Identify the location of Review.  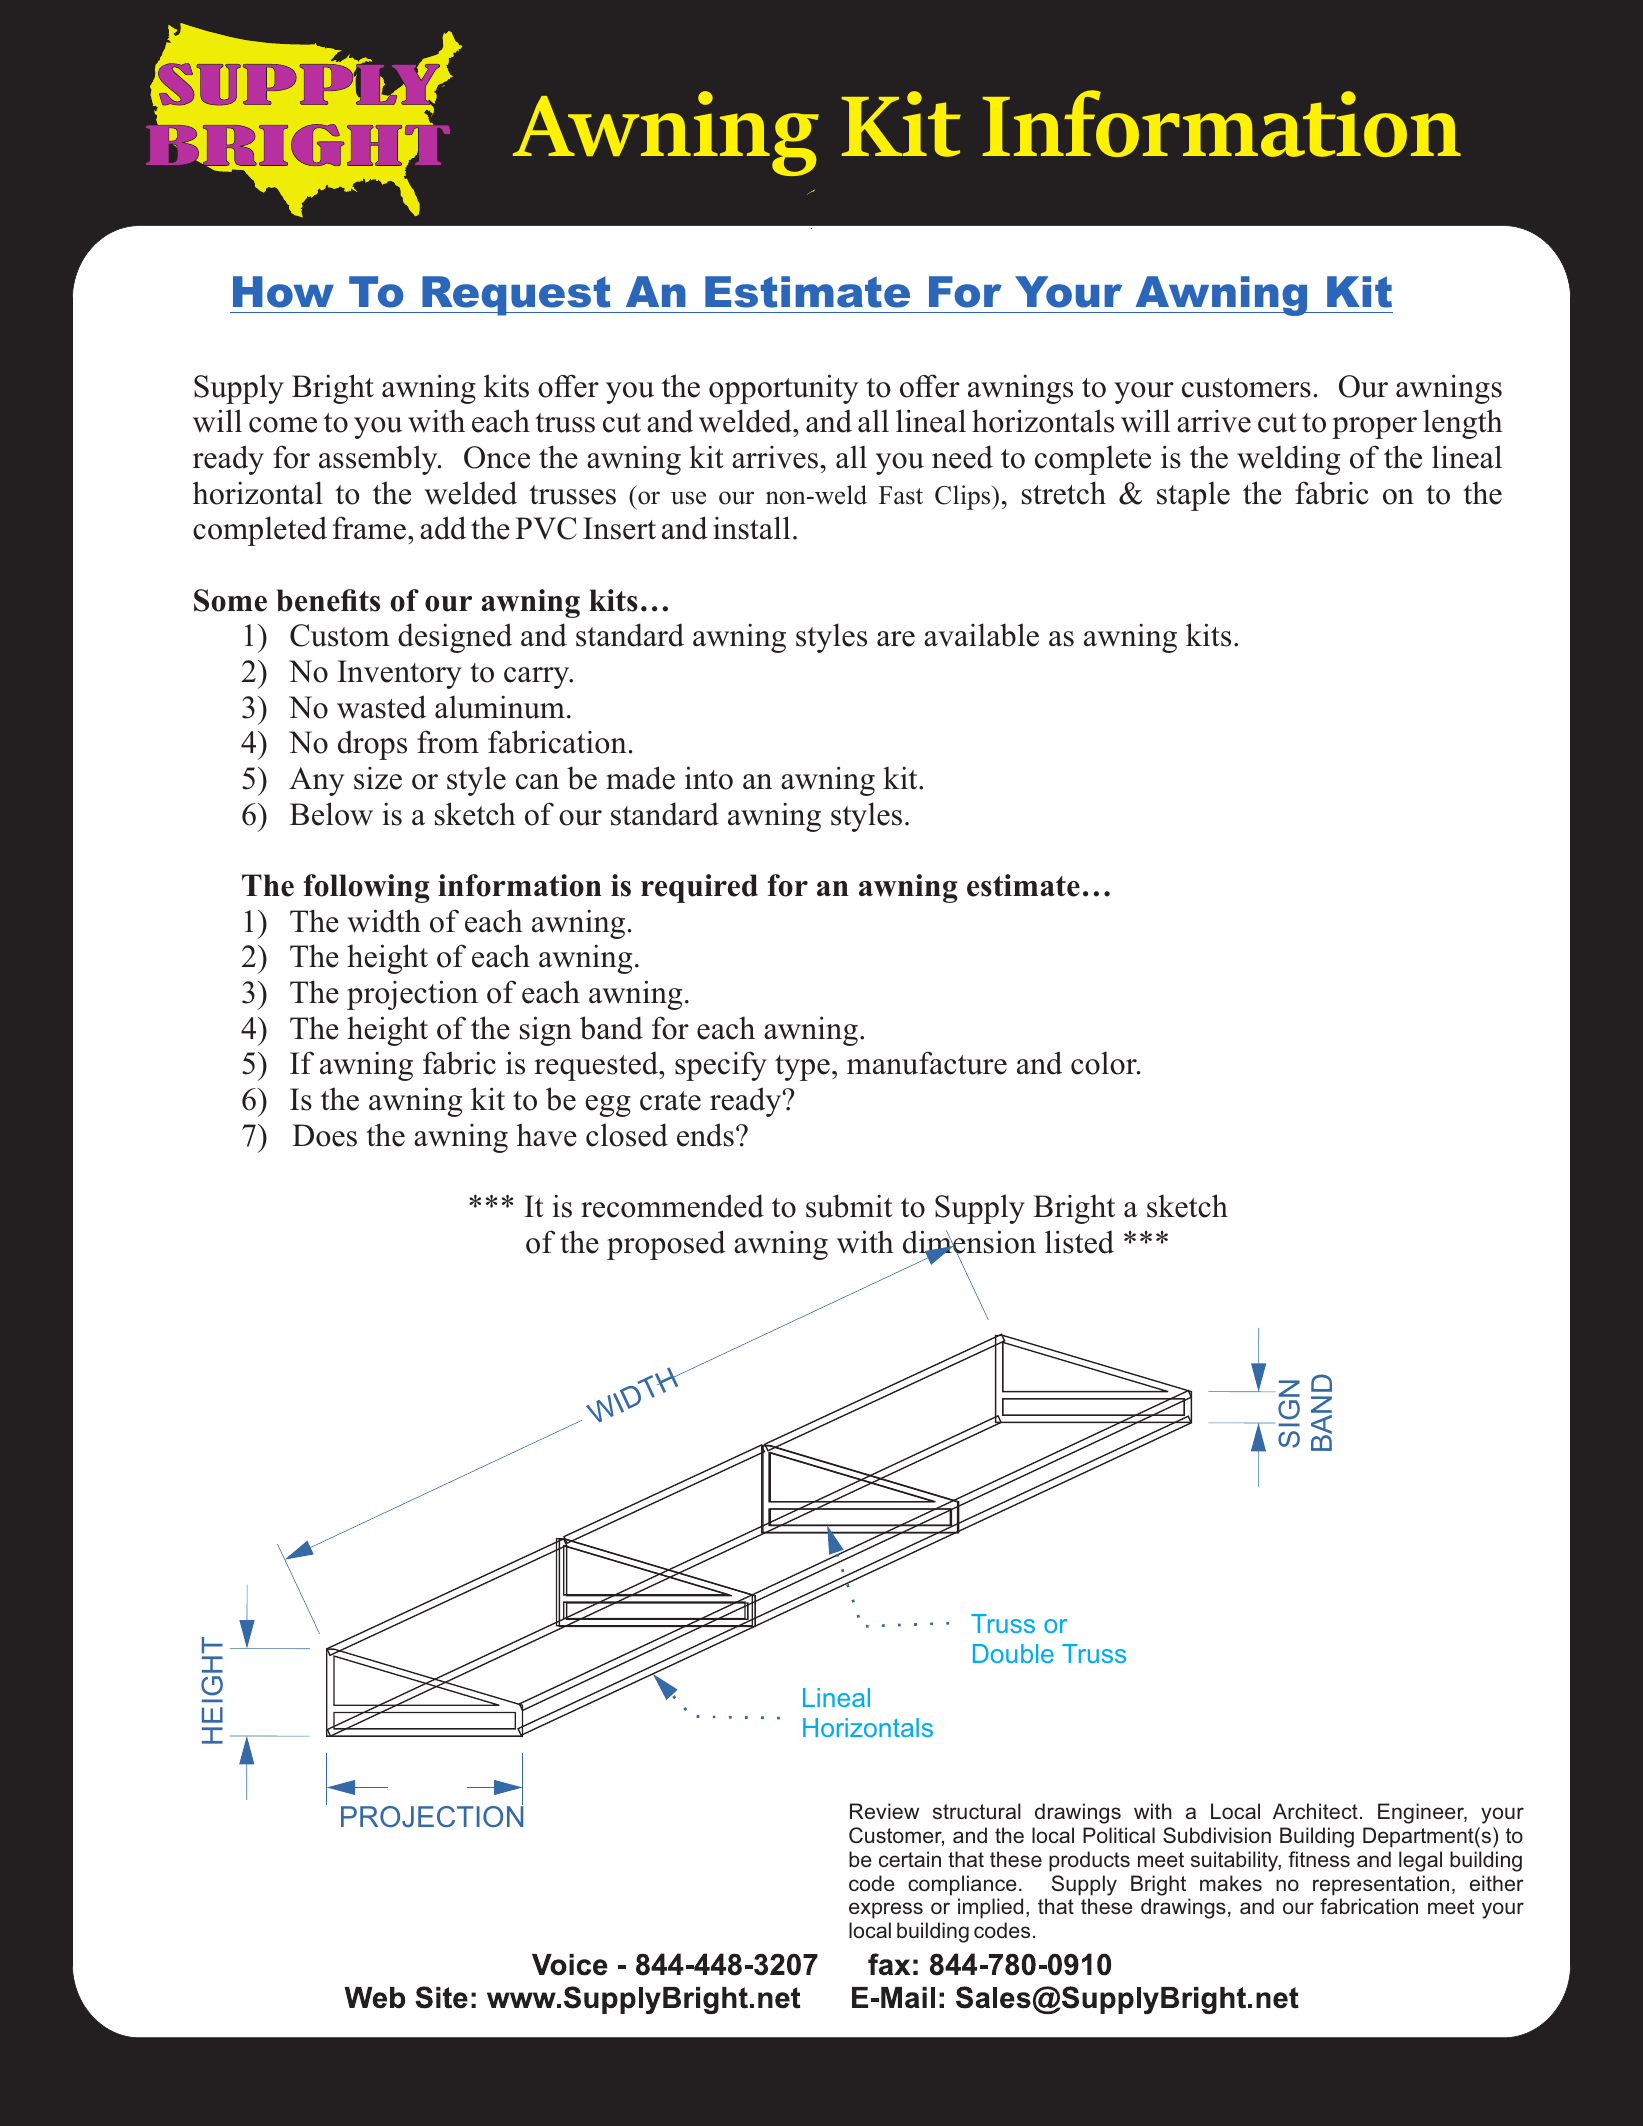
(884, 1811).
